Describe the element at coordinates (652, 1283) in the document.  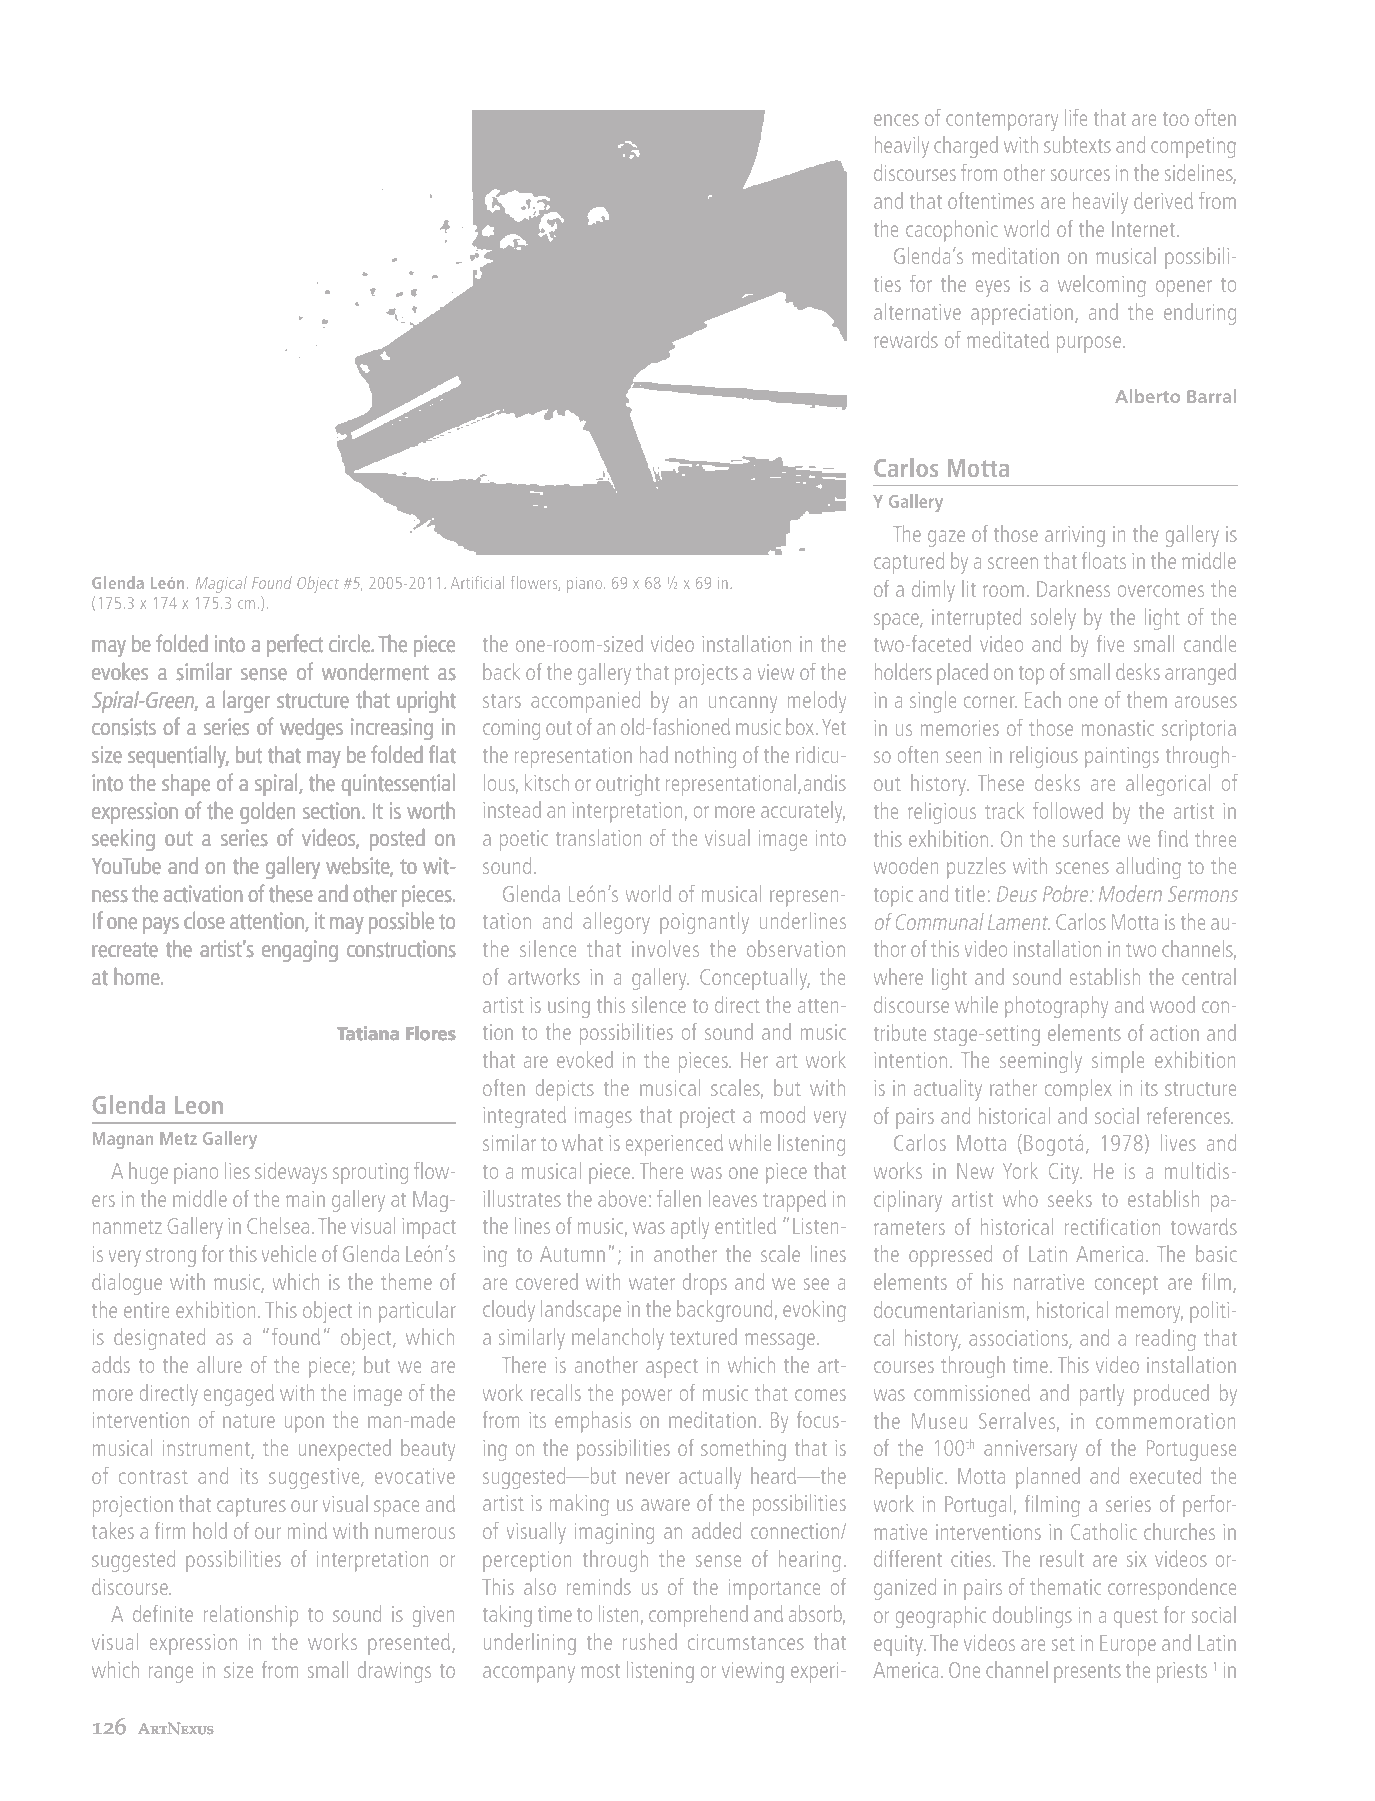
I see `water` at that location.
